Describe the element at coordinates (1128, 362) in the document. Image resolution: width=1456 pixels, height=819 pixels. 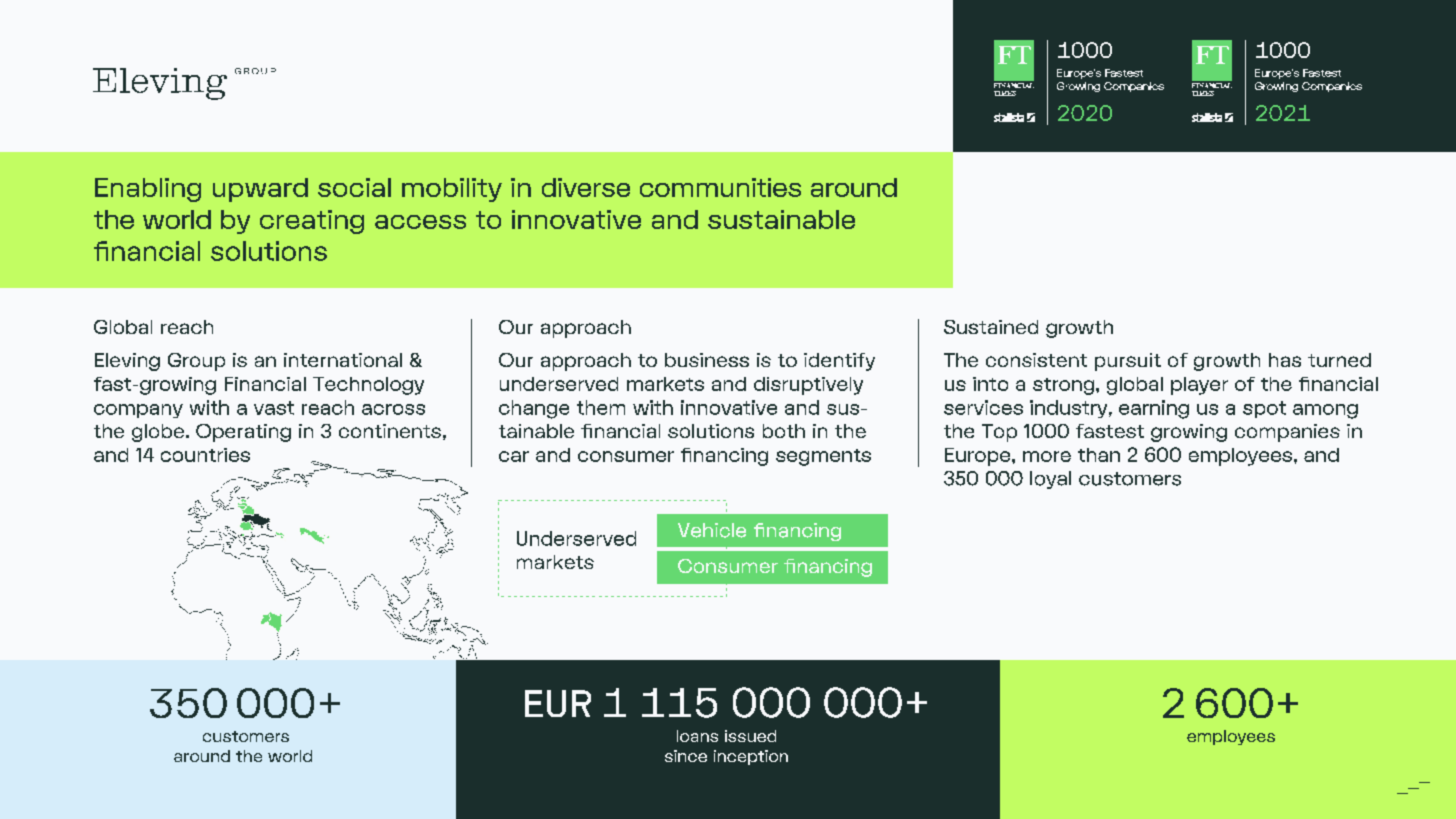
I see `pursuit` at that location.
